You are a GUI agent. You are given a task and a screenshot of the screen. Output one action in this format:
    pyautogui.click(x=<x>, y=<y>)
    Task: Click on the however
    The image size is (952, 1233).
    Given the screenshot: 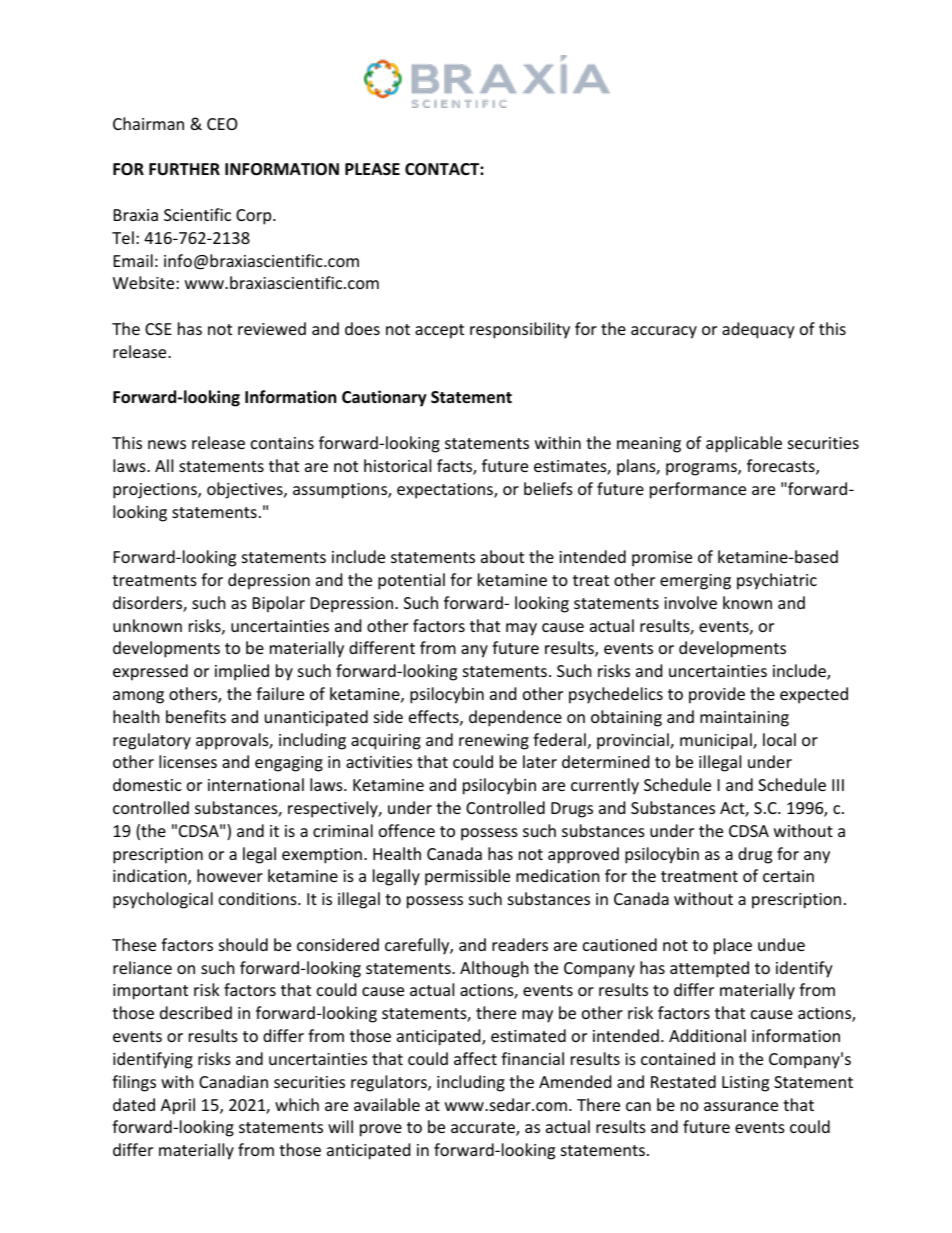 What is the action you would take?
    pyautogui.click(x=230, y=875)
